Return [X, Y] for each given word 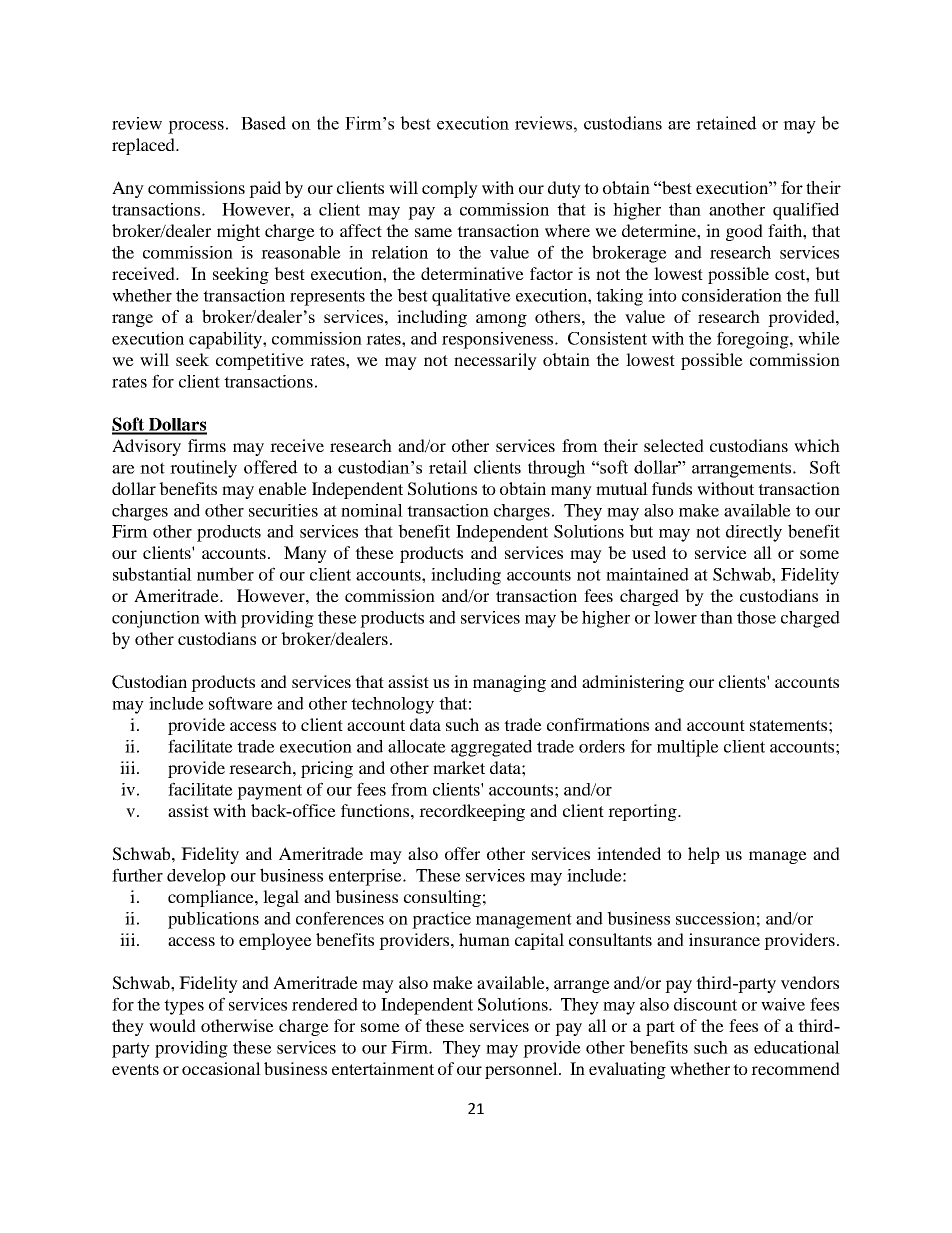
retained [726, 123]
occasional [221, 1068]
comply [450, 189]
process [196, 127]
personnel [522, 1070]
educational [797, 1047]
